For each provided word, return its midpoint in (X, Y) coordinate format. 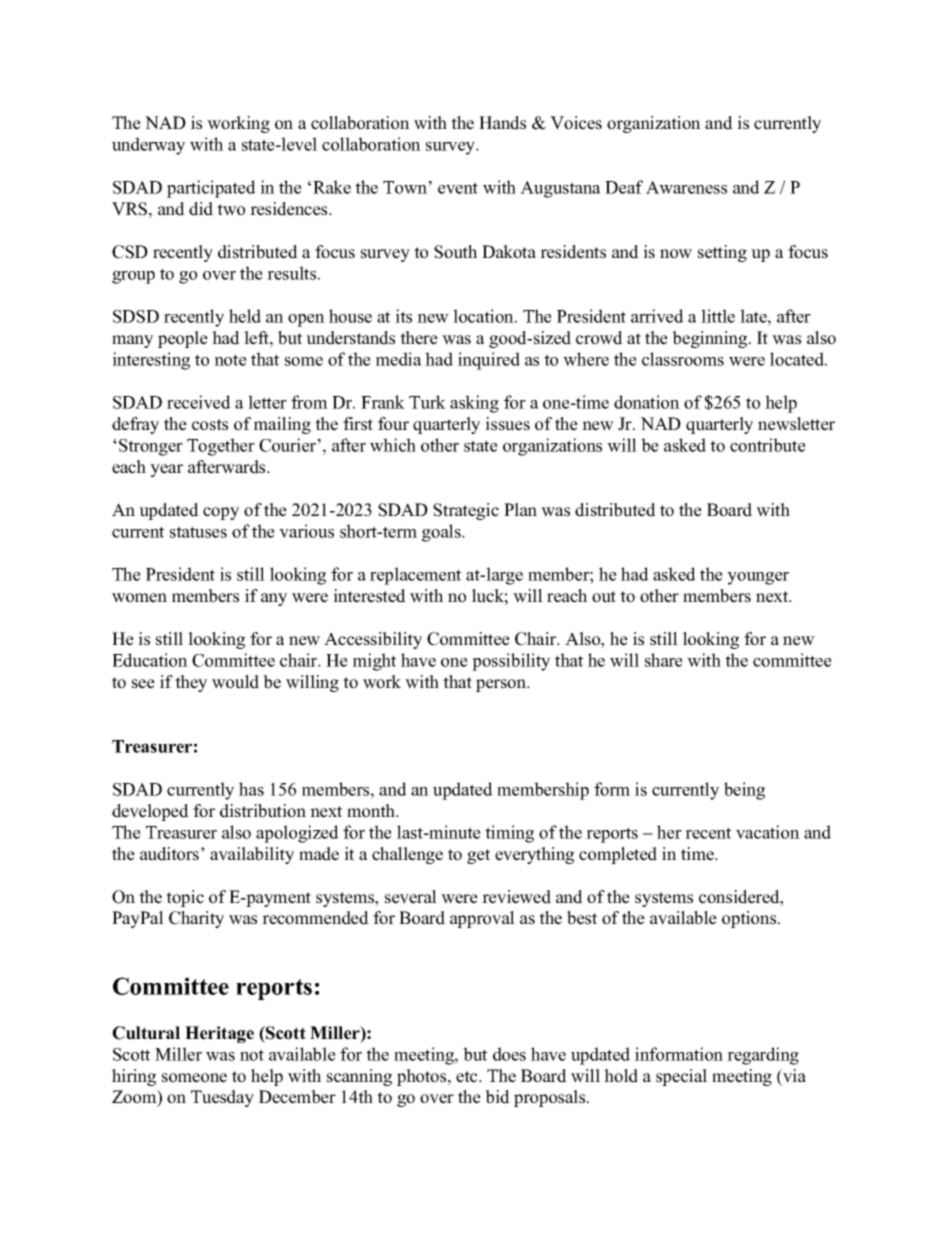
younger (758, 578)
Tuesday (222, 1098)
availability (252, 855)
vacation (768, 832)
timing (509, 834)
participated (211, 189)
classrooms (683, 359)
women (139, 598)
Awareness (686, 187)
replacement (415, 576)
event (458, 188)
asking (474, 404)
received (199, 402)
